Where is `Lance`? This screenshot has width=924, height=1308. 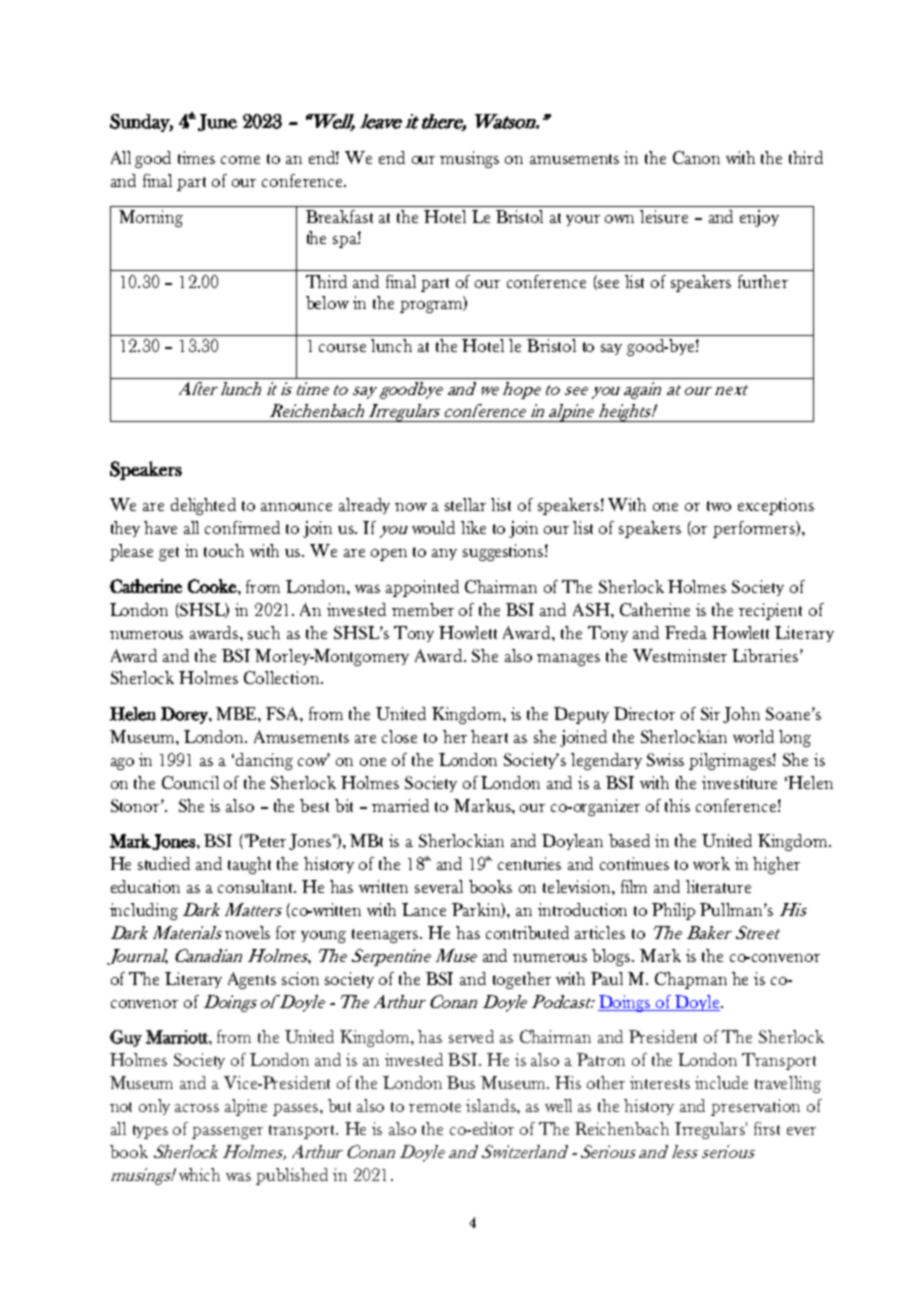
Lance is located at coordinates (424, 909).
